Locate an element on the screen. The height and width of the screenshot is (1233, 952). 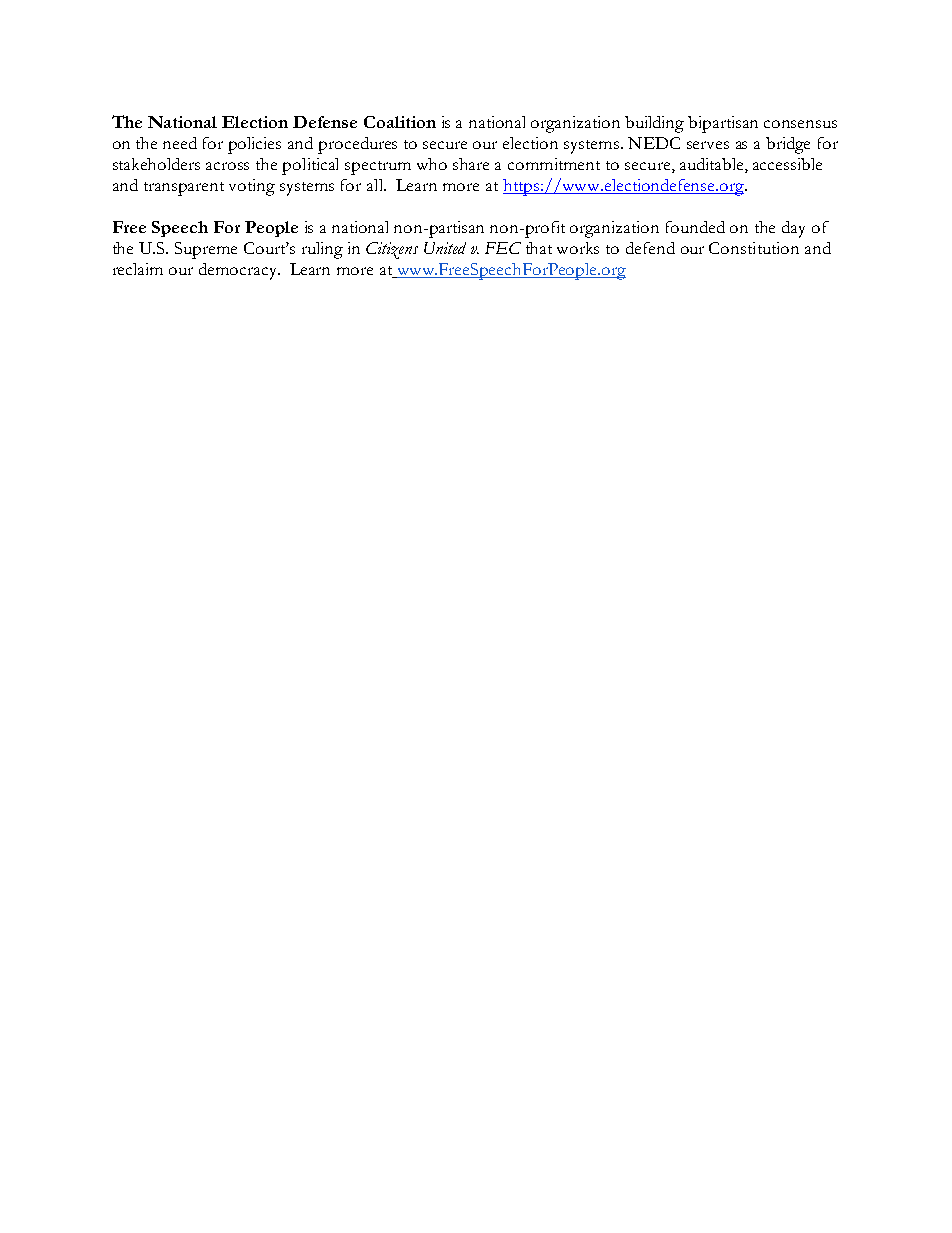
all is located at coordinates (376, 185).
